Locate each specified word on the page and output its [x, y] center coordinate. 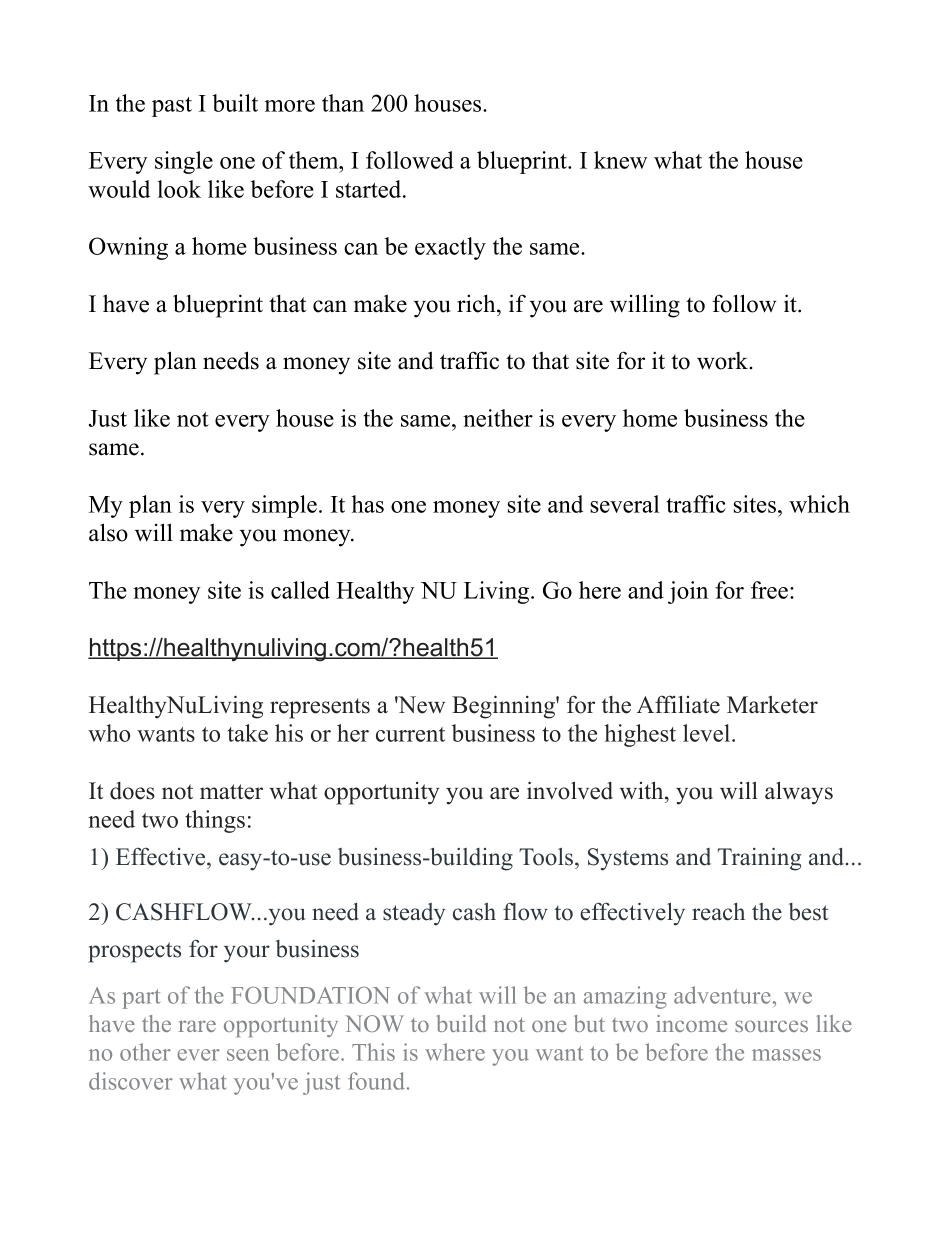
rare [197, 1026]
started [370, 189]
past [172, 107]
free [769, 590]
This [373, 1052]
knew [620, 160]
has [367, 504]
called [300, 590]
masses [786, 1055]
